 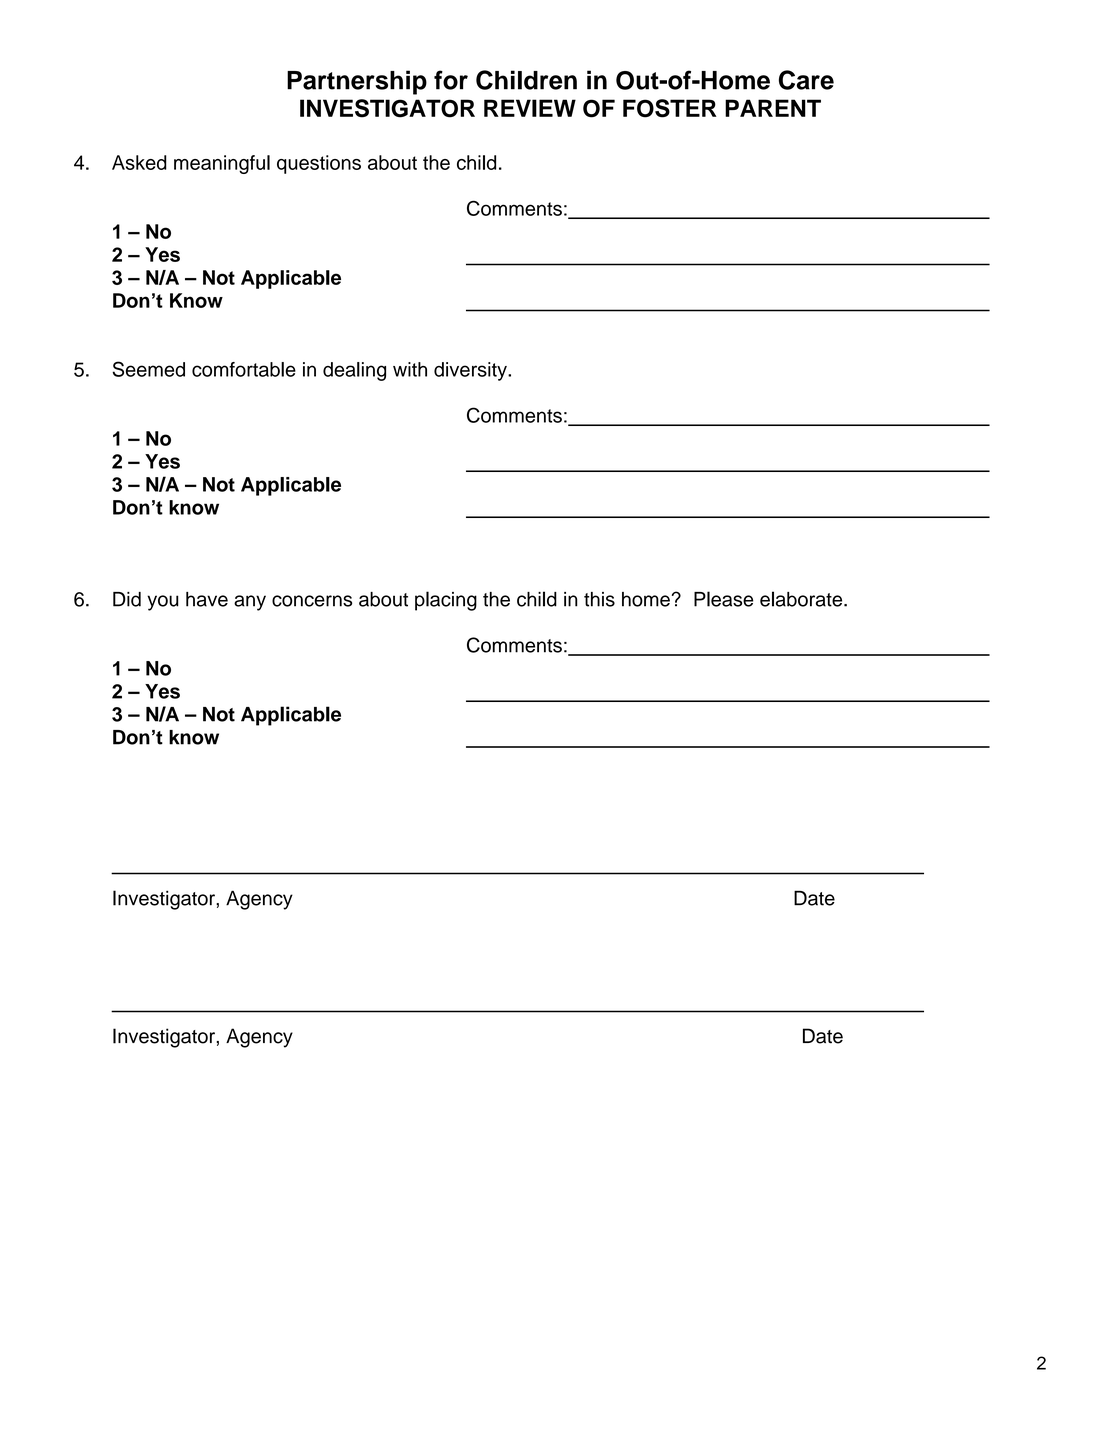 What do you see at coordinates (357, 82) in the image?
I see `Partnership` at bounding box center [357, 82].
